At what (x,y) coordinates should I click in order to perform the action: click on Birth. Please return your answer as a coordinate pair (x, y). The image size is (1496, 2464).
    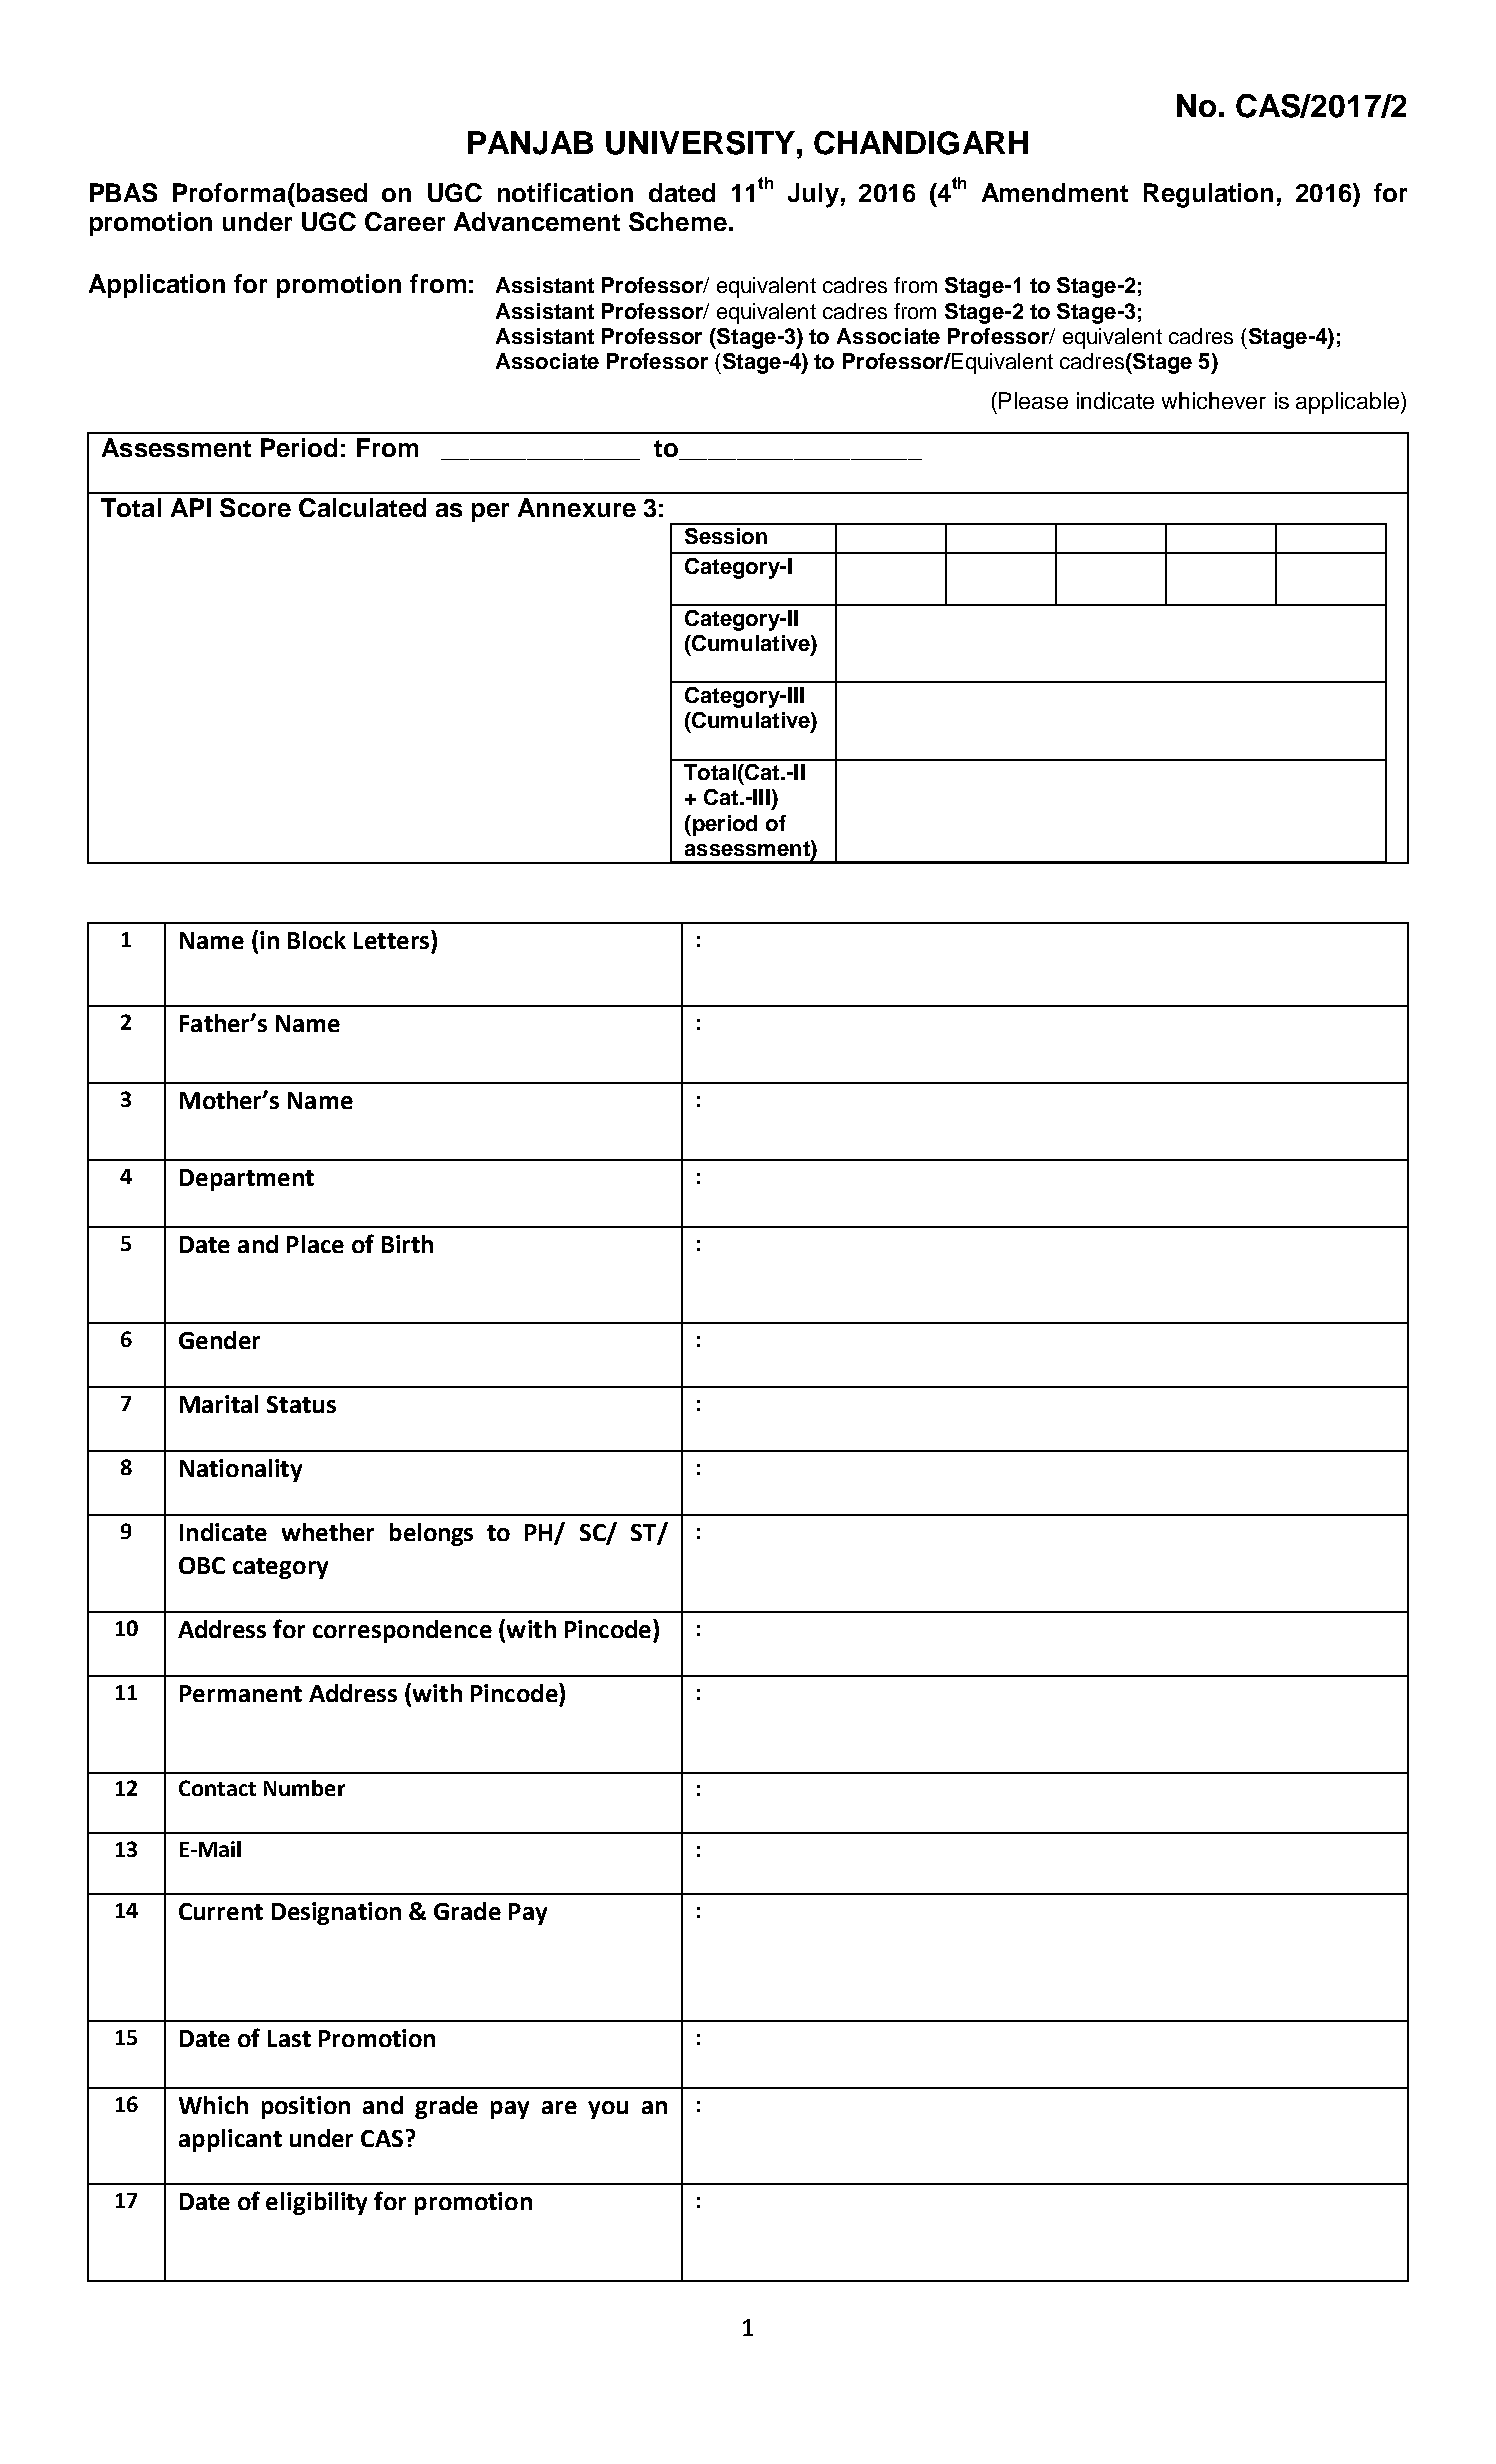
    Looking at the image, I should click on (407, 1244).
